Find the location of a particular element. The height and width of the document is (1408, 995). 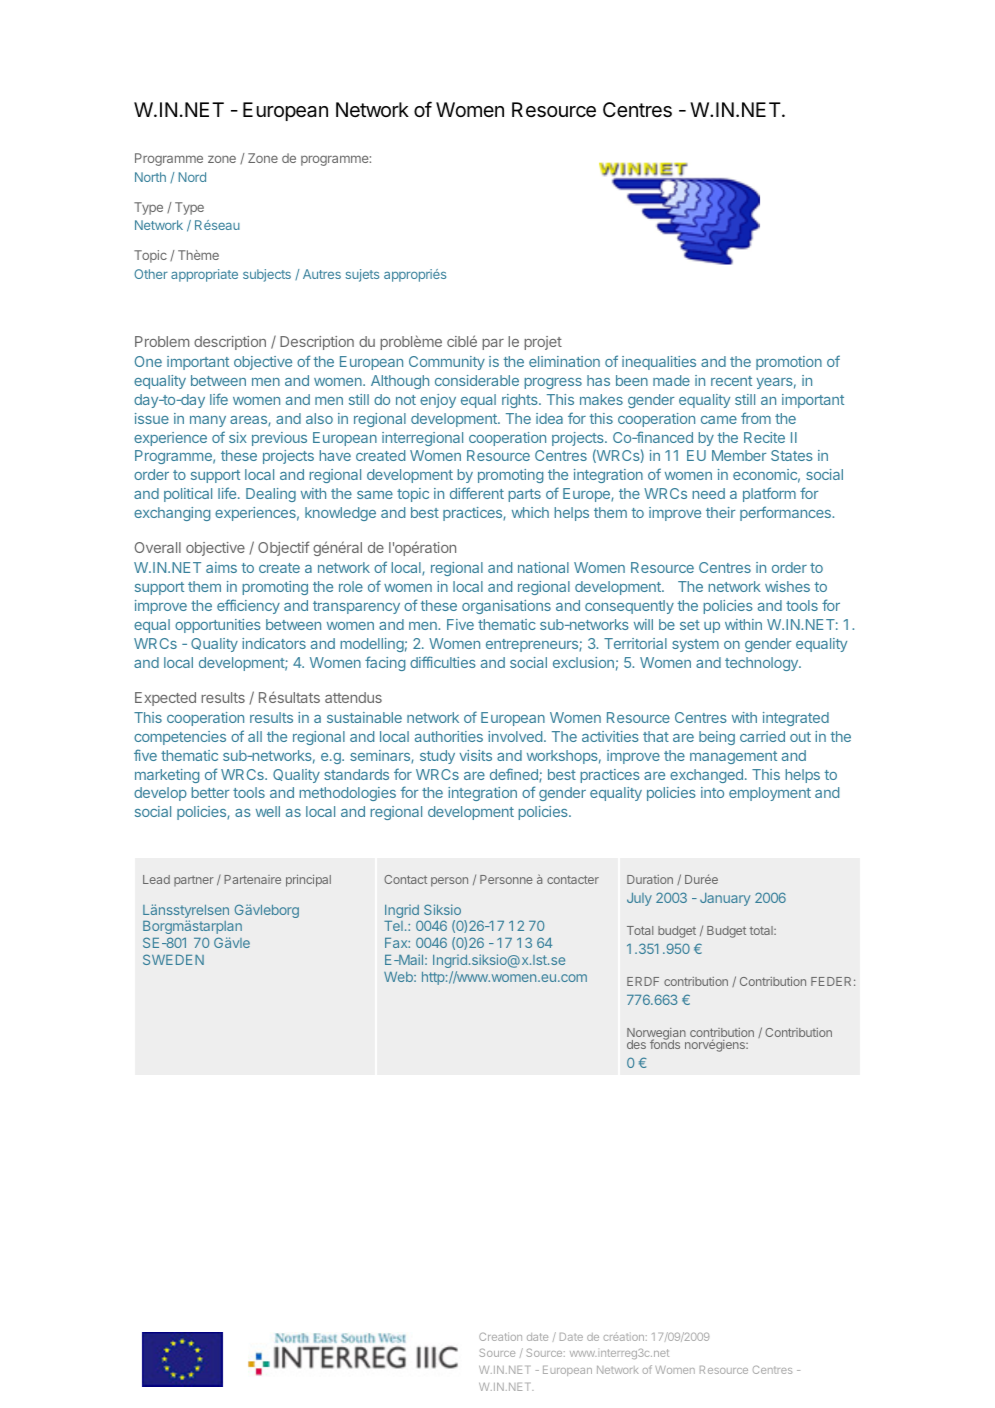

Nord is located at coordinates (192, 177).
